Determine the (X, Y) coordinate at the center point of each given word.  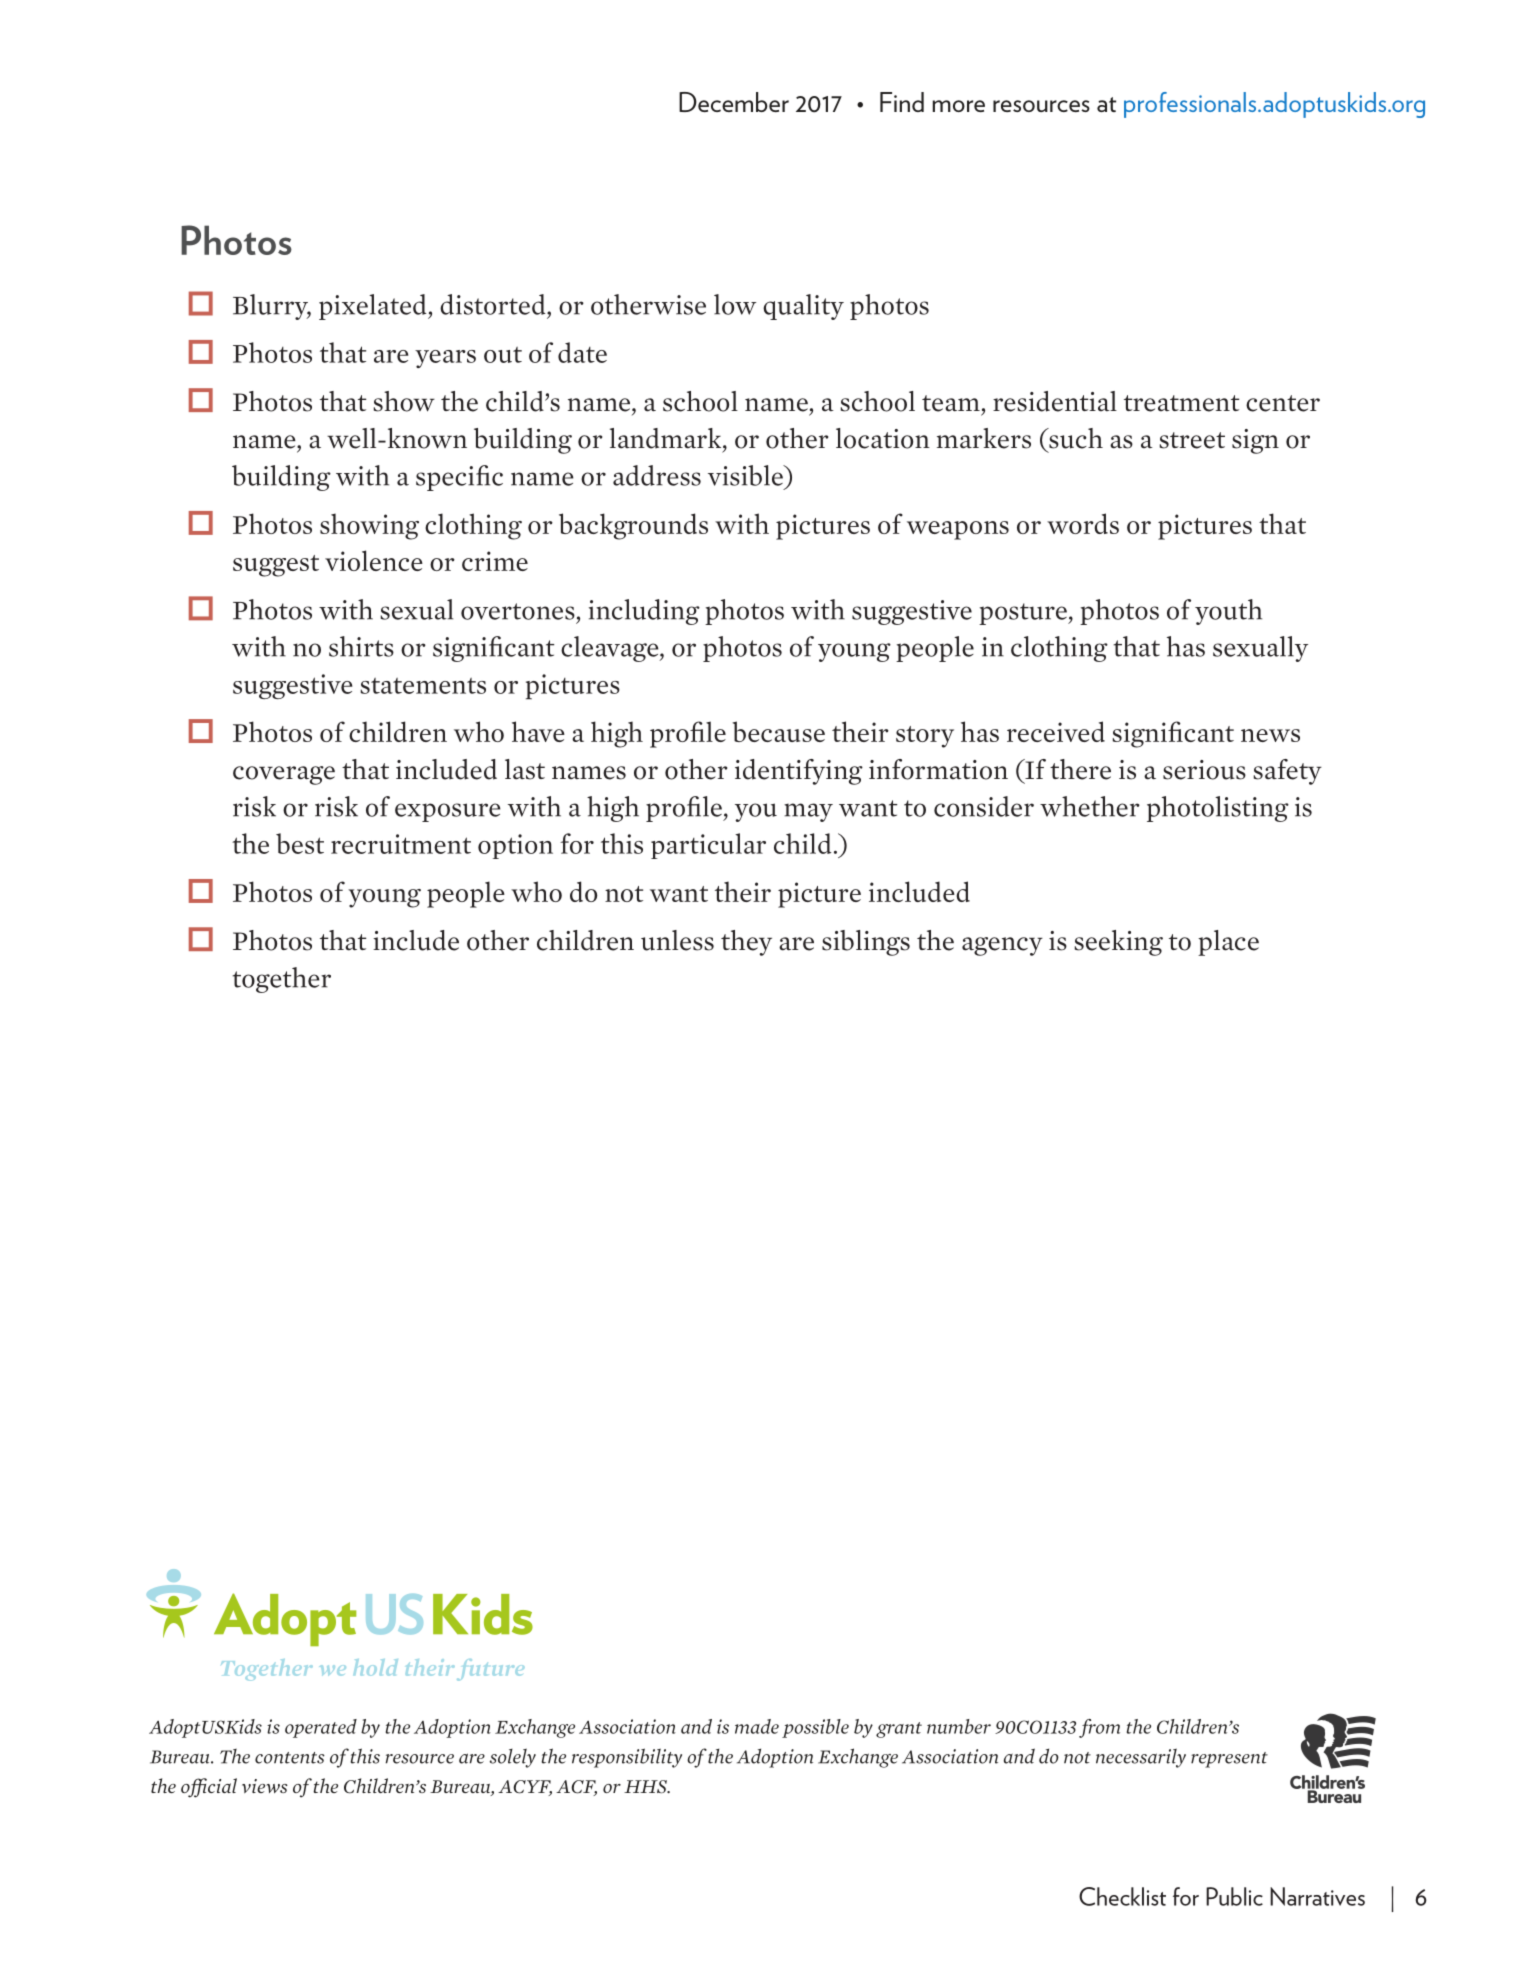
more (958, 106)
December (734, 102)
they (746, 943)
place (1228, 943)
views (265, 1786)
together (281, 980)
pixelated (374, 307)
